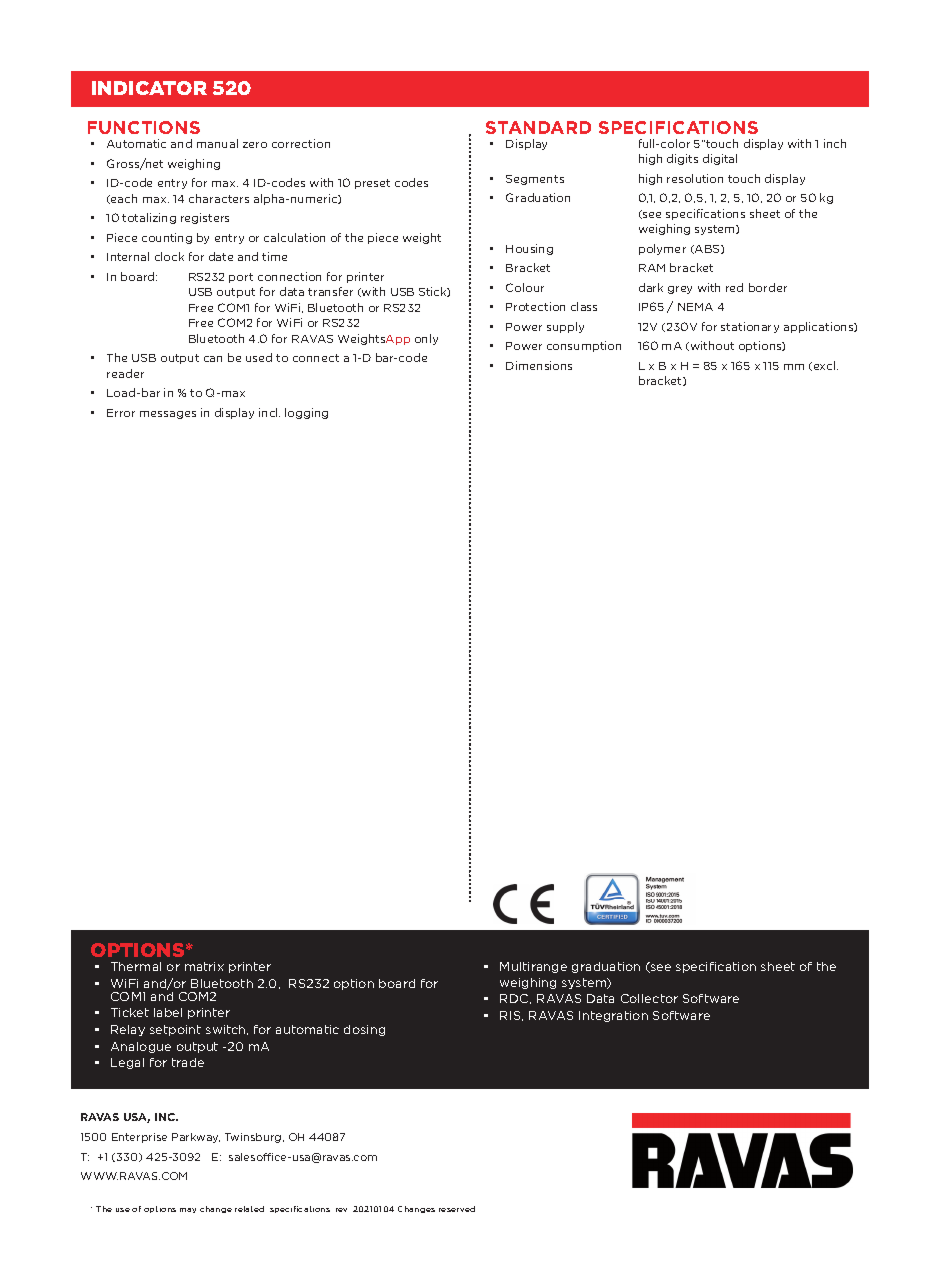 This screenshot has width=940, height=1288. I want to click on logging, so click(306, 413).
